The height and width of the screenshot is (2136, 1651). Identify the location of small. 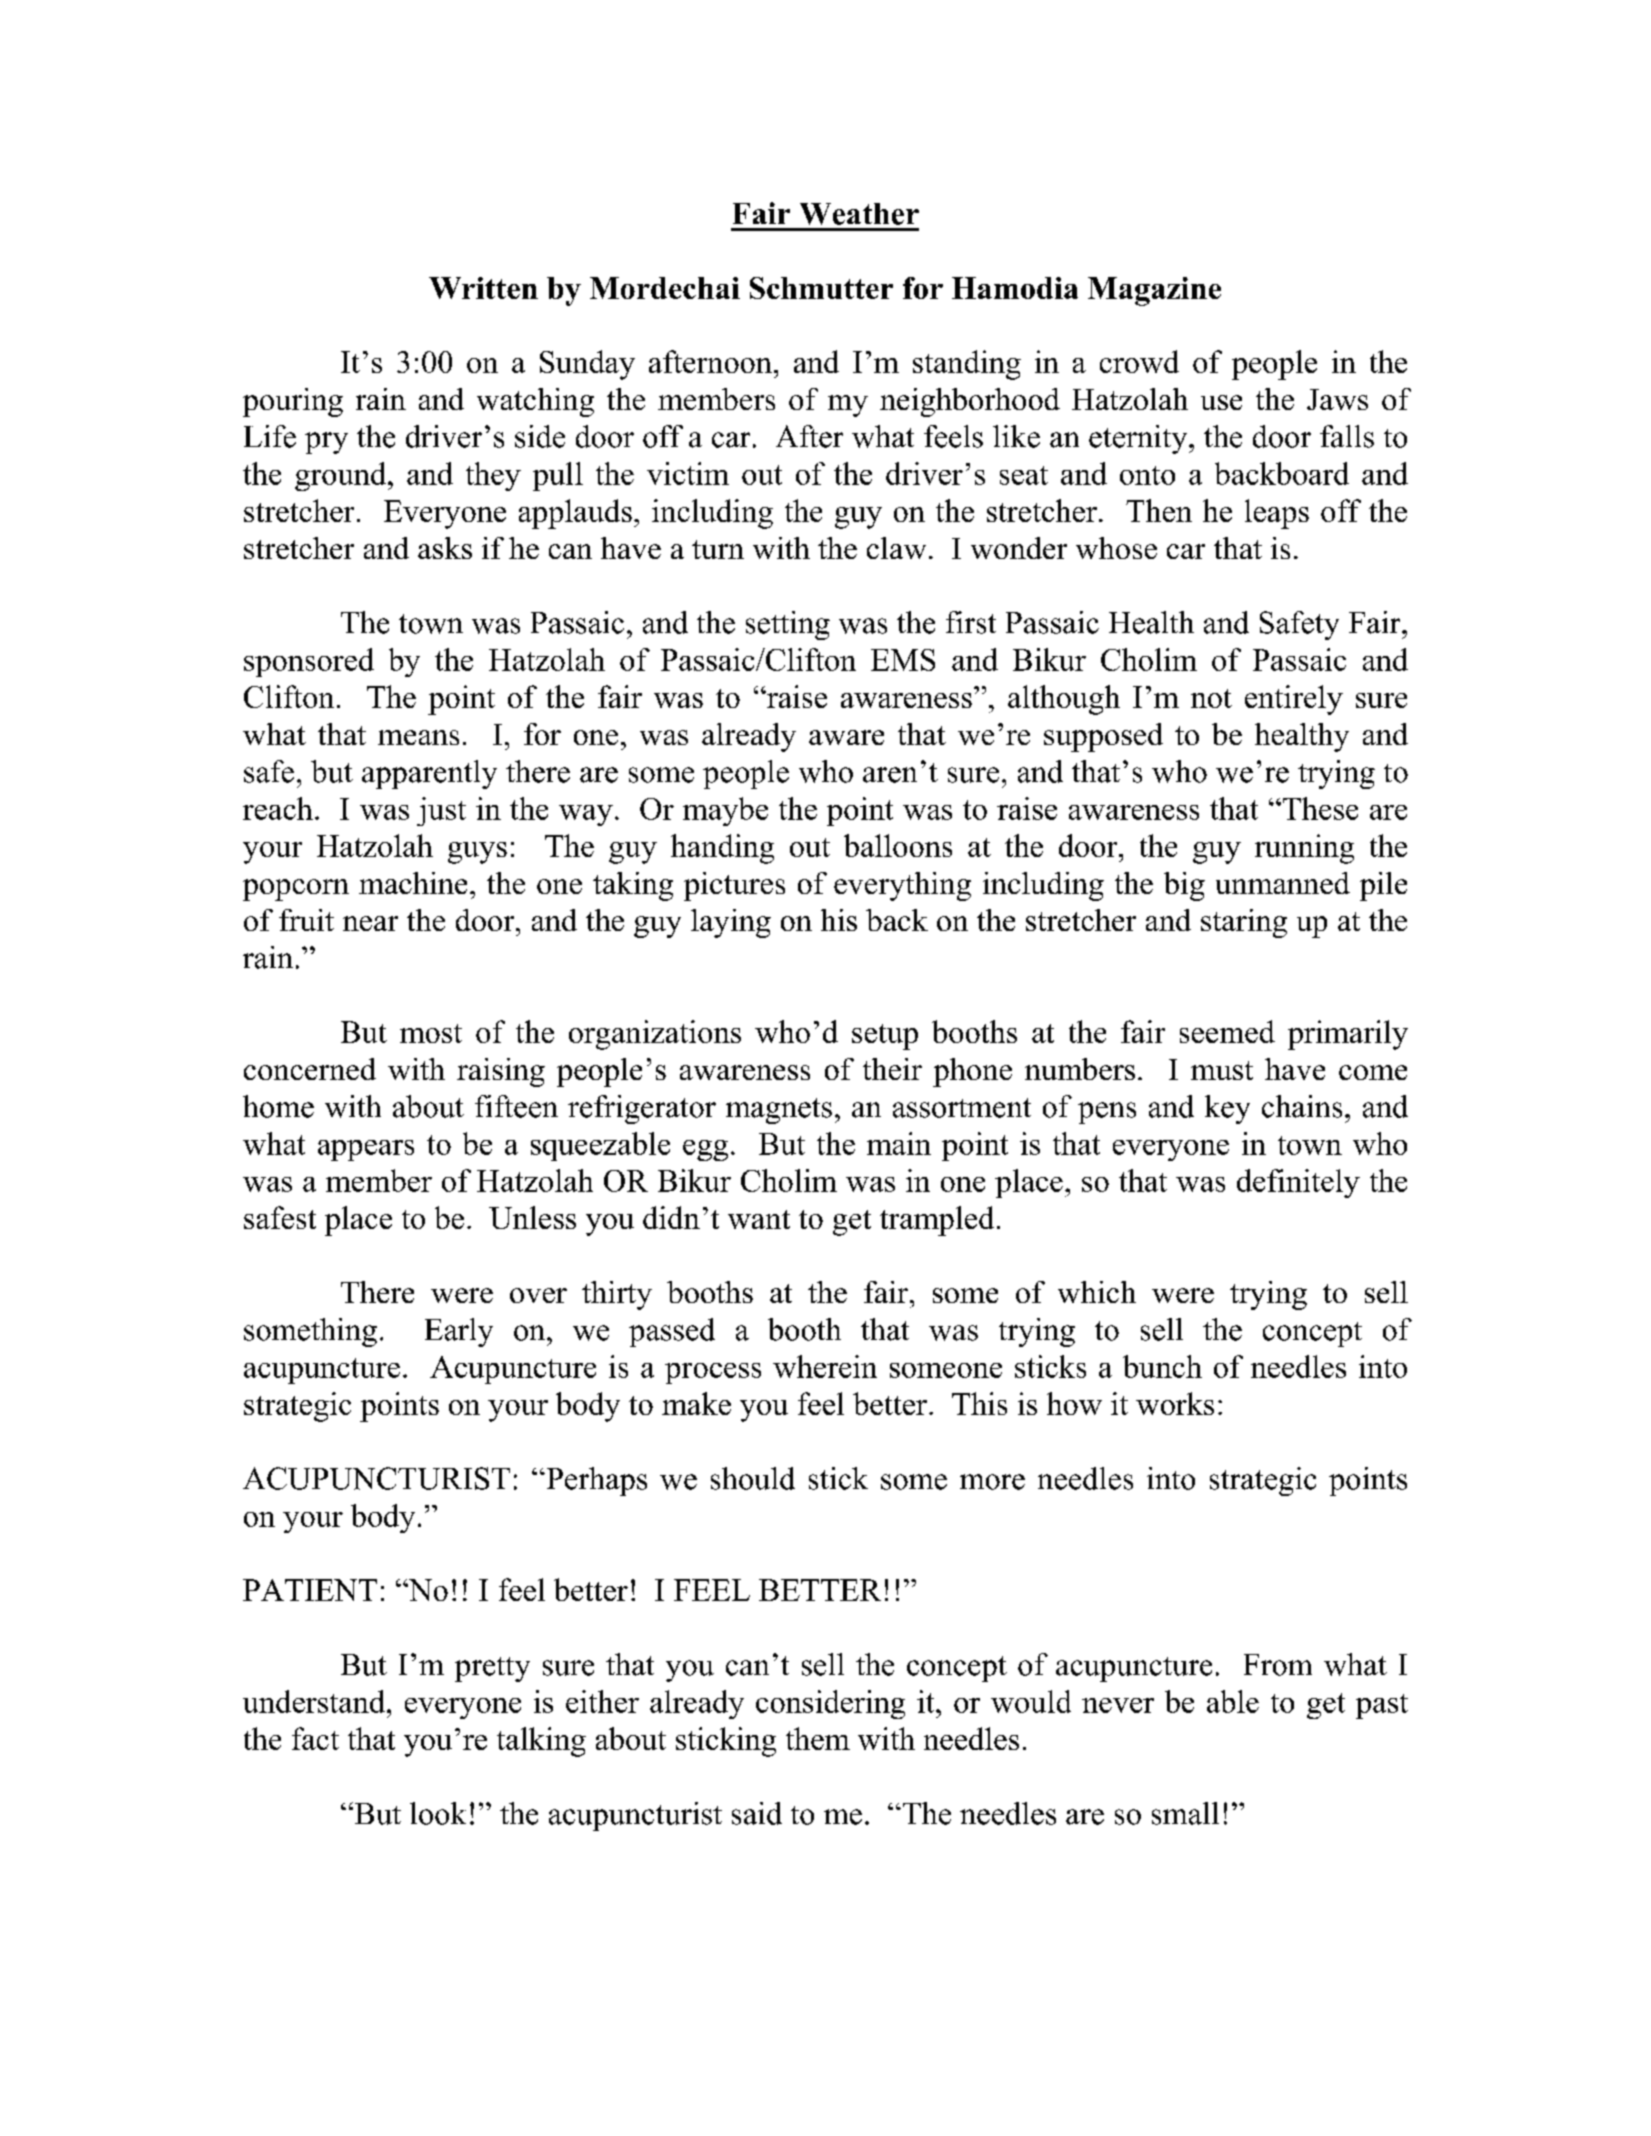
(1185, 1813).
